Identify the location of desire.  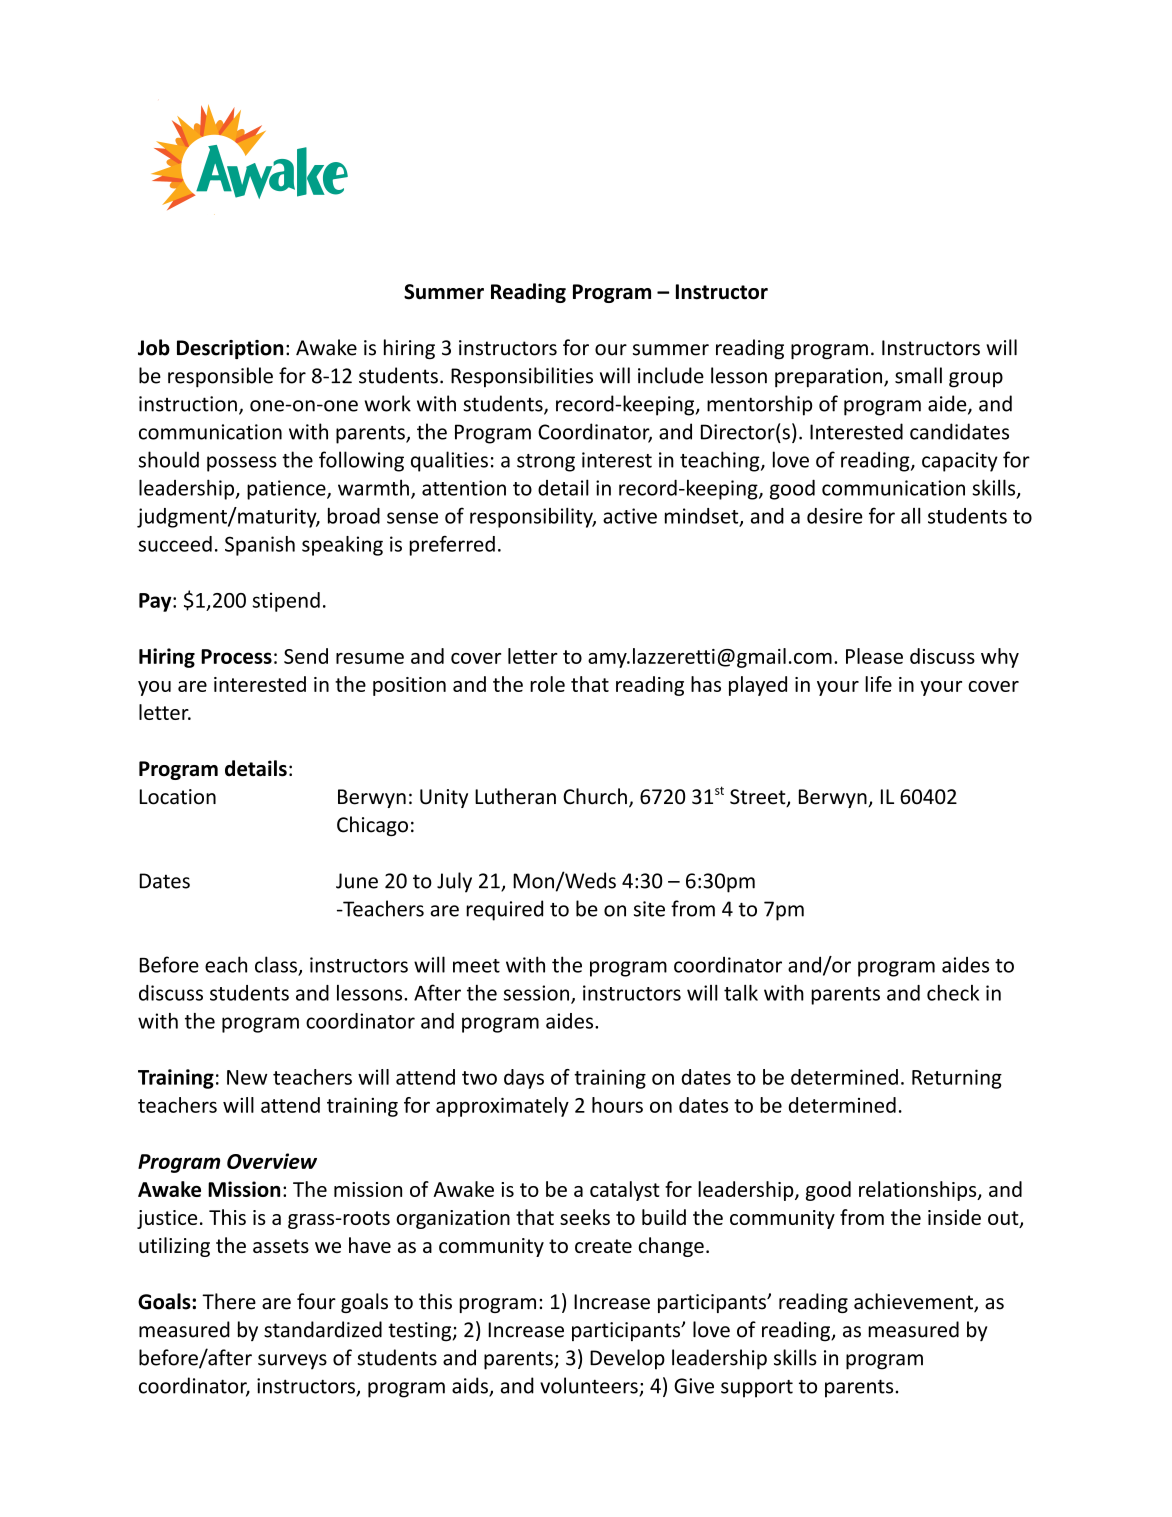
(835, 516).
